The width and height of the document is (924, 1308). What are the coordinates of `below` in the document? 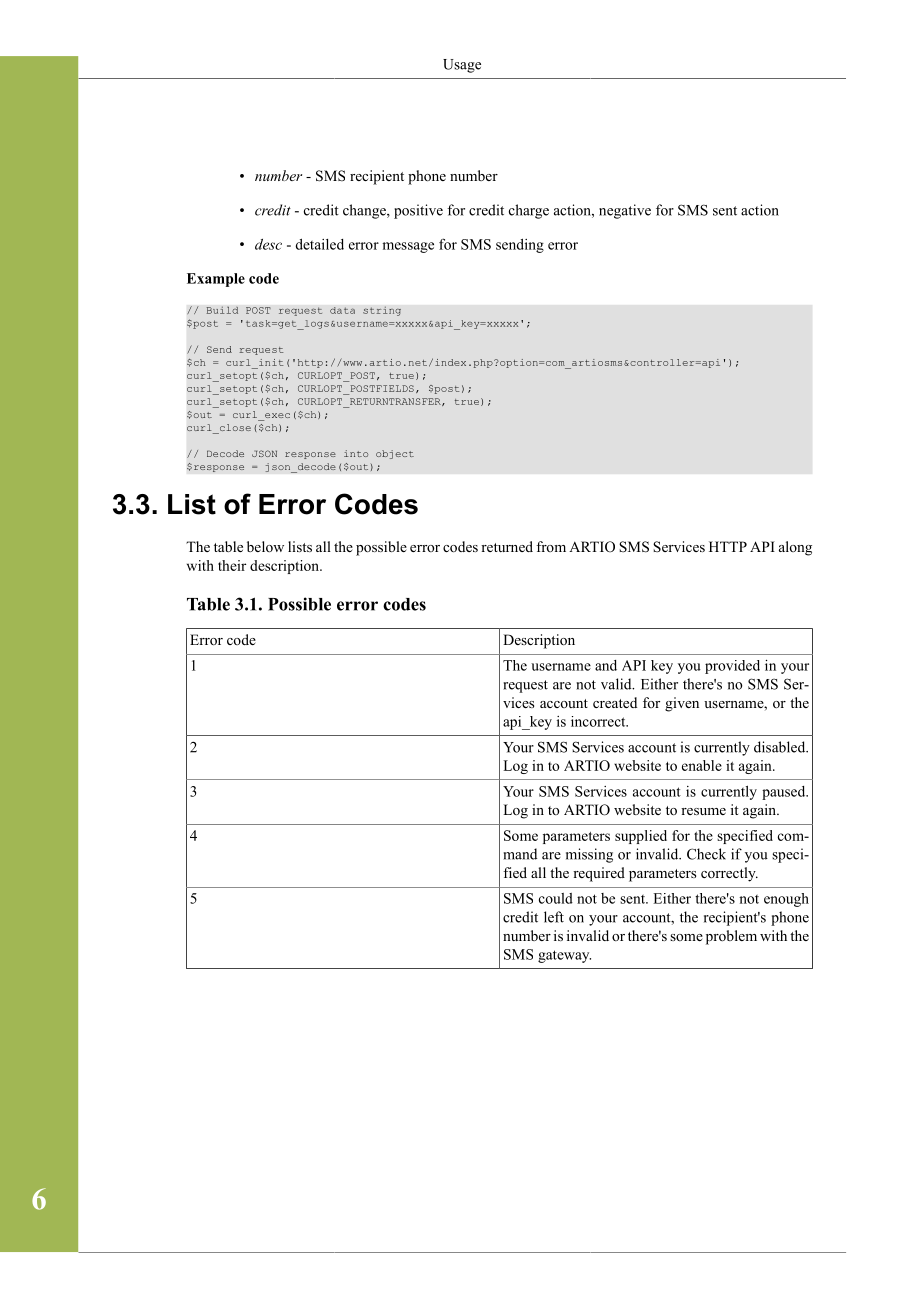 It's located at (265, 546).
